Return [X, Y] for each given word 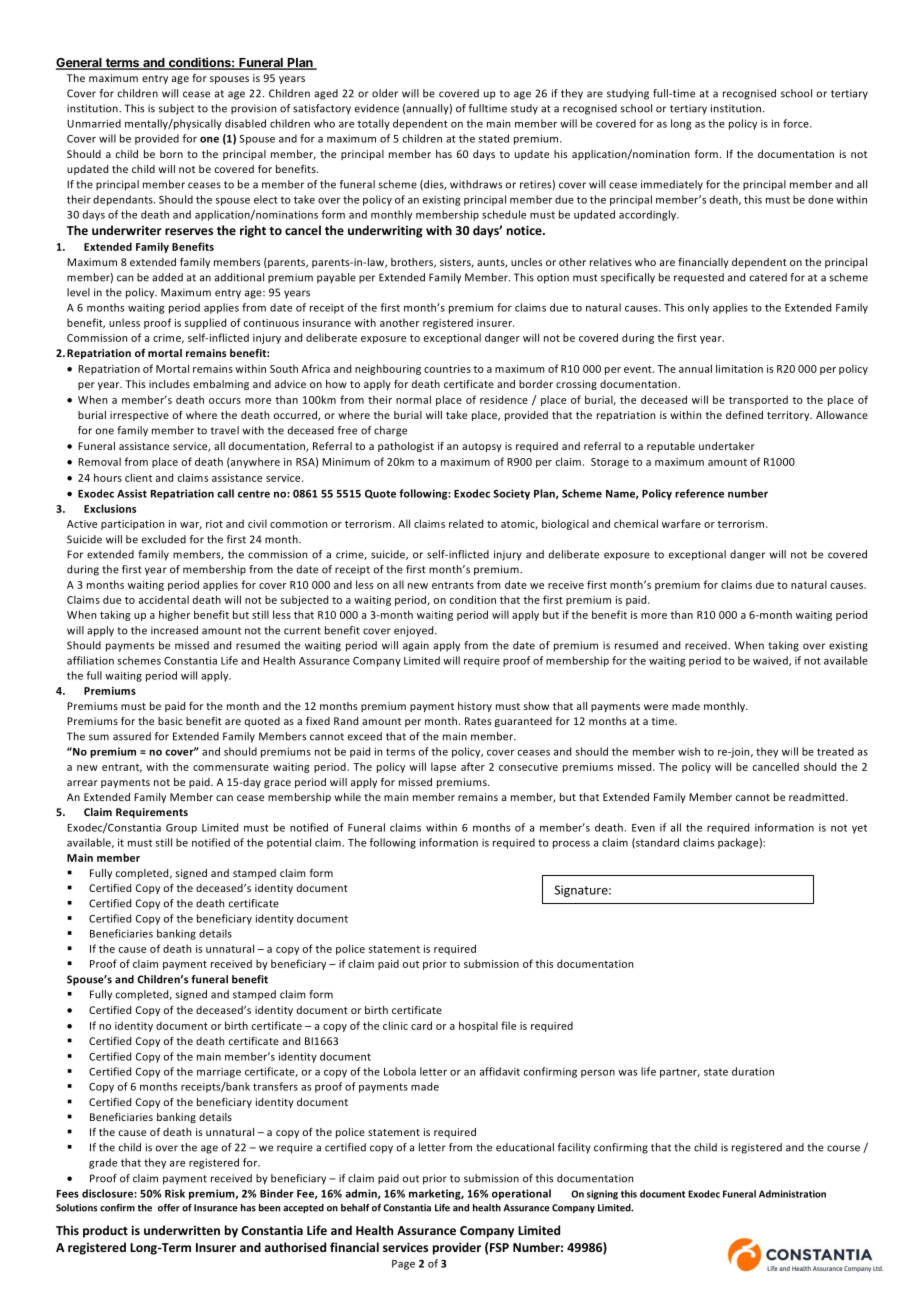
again [416, 646]
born [171, 154]
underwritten [182, 1230]
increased [174, 630]
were [656, 707]
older [385, 93]
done [820, 199]
